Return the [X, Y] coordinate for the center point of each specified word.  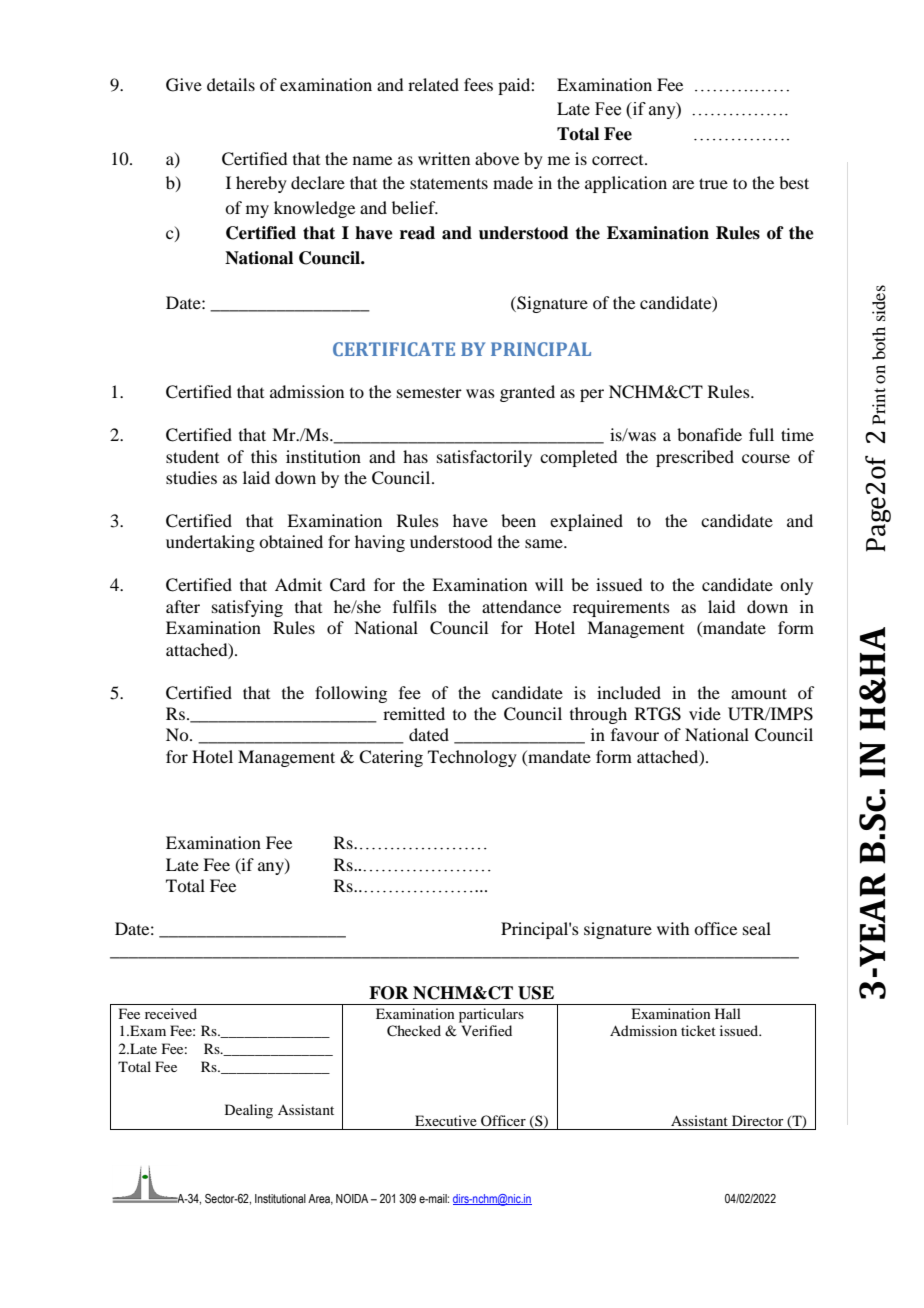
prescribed [695, 458]
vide [705, 713]
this [264, 456]
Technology [472, 758]
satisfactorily [484, 458]
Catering [391, 758]
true [713, 183]
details [231, 84]
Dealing [249, 1111]
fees [478, 84]
